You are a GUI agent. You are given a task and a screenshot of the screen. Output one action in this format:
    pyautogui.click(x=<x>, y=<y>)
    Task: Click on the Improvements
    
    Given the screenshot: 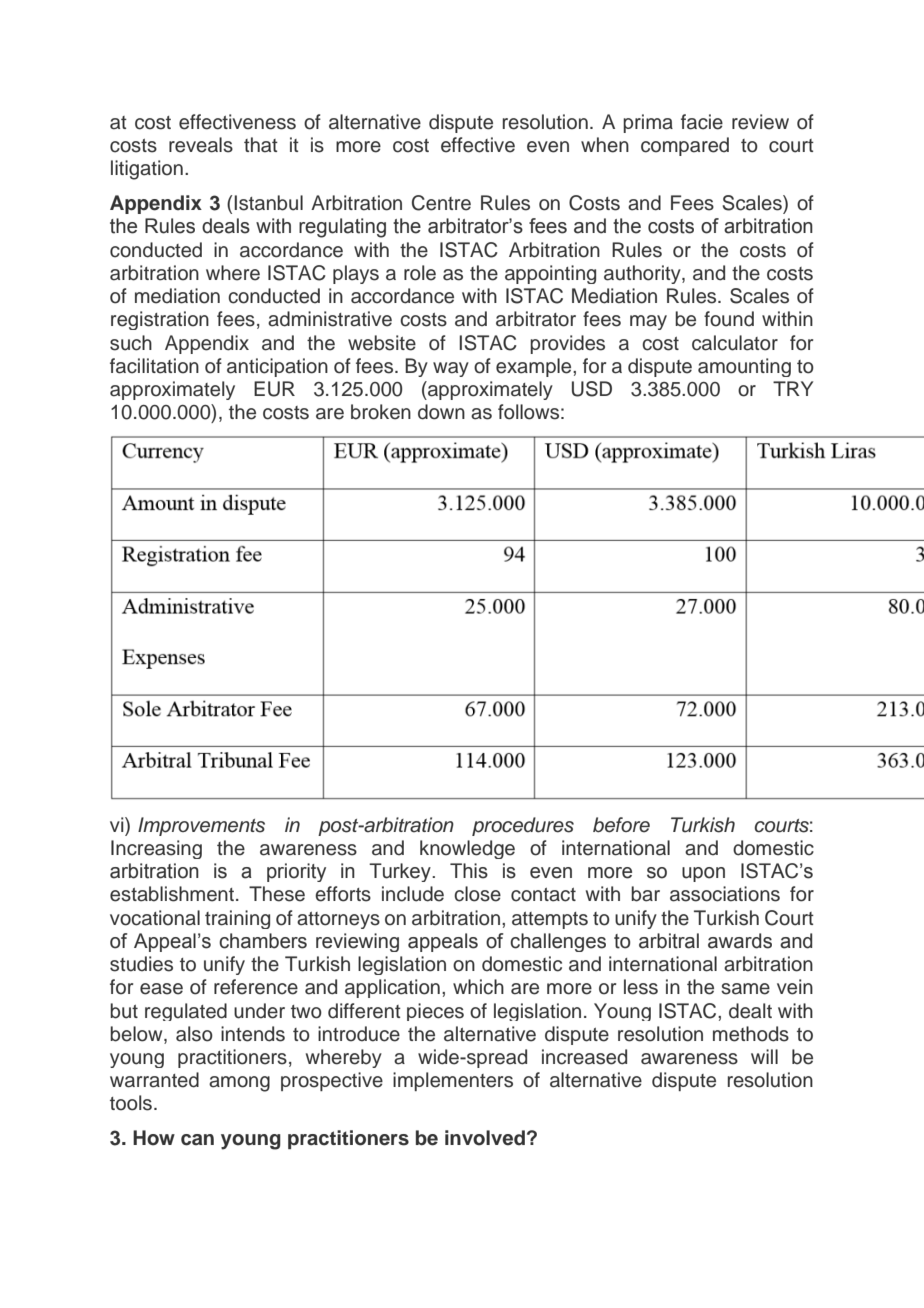 What is the action you would take?
    pyautogui.click(x=201, y=826)
